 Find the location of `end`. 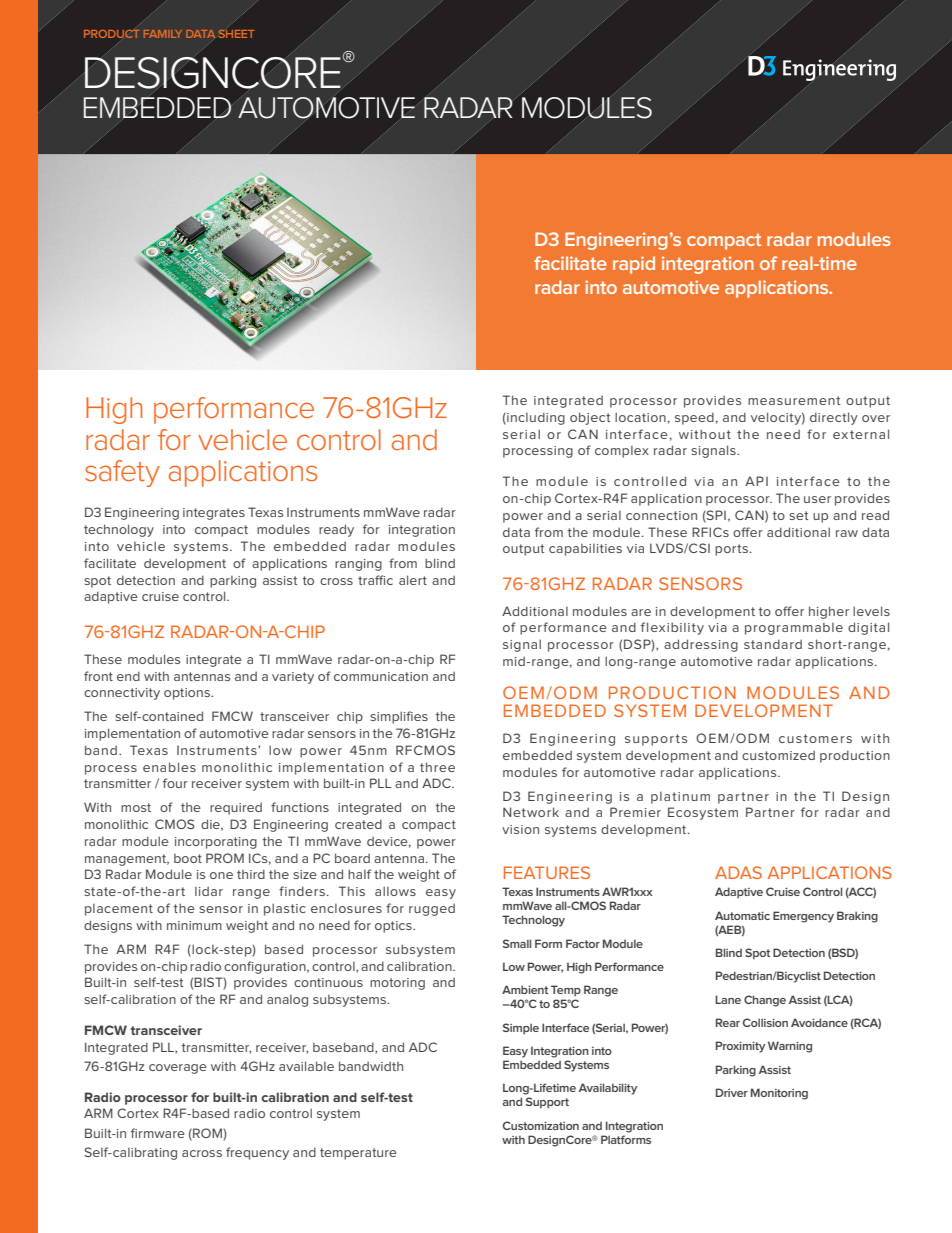

end is located at coordinates (128, 676).
